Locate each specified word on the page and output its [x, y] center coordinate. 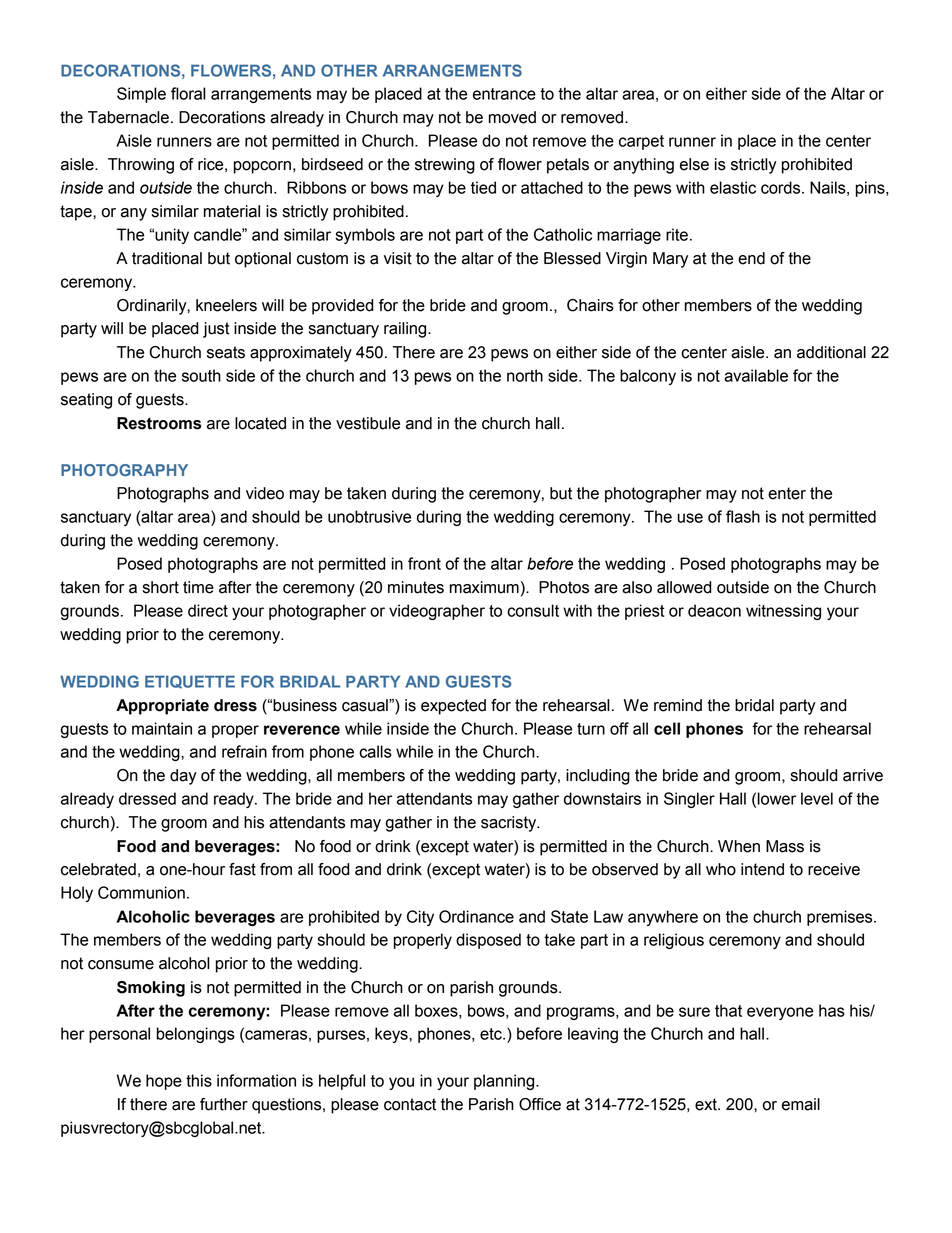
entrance [504, 94]
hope [164, 1082]
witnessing [783, 612]
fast [242, 869]
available [756, 375]
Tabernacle [128, 117]
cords [782, 187]
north [525, 375]
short [161, 587]
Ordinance [476, 916]
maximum [484, 587]
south [201, 375]
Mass [785, 846]
